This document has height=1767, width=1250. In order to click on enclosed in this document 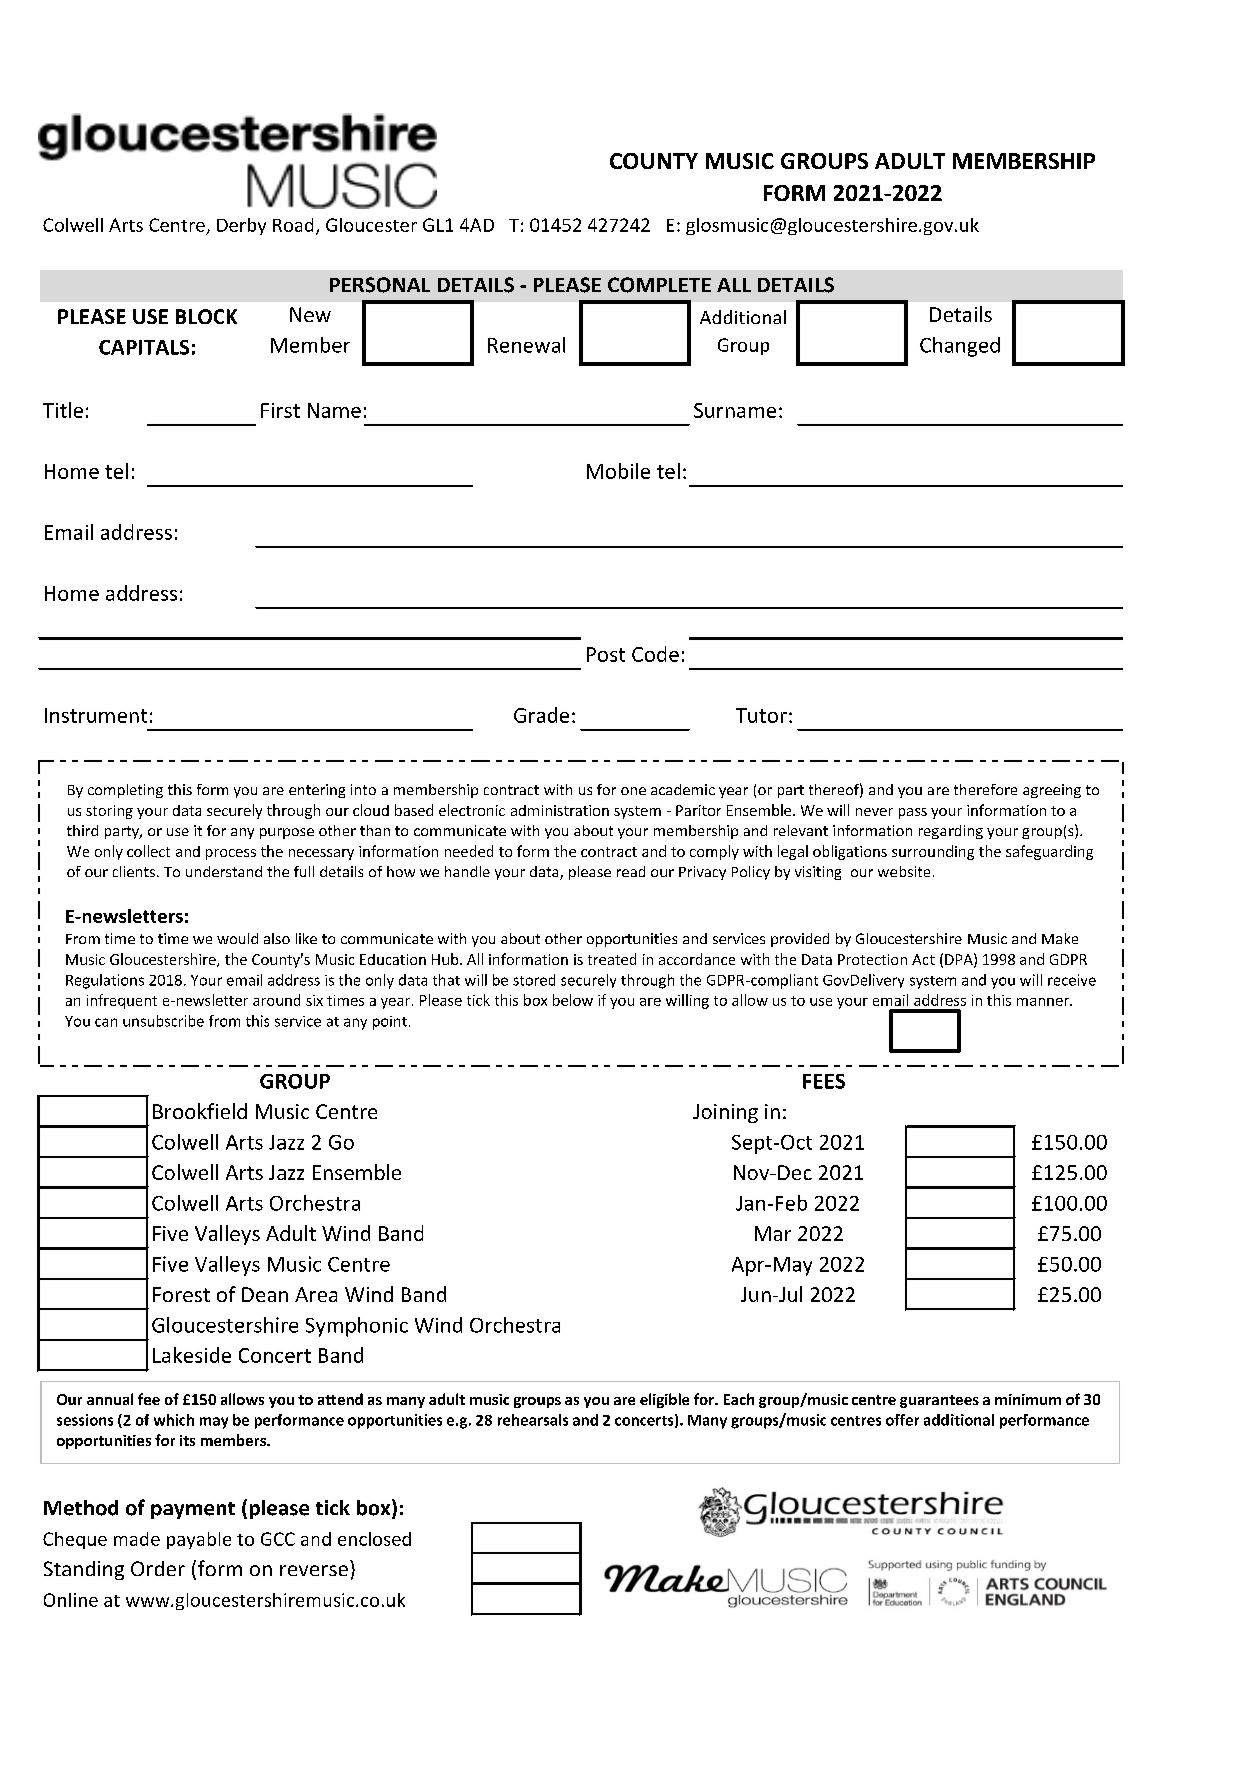, I will do `click(374, 1539)`.
